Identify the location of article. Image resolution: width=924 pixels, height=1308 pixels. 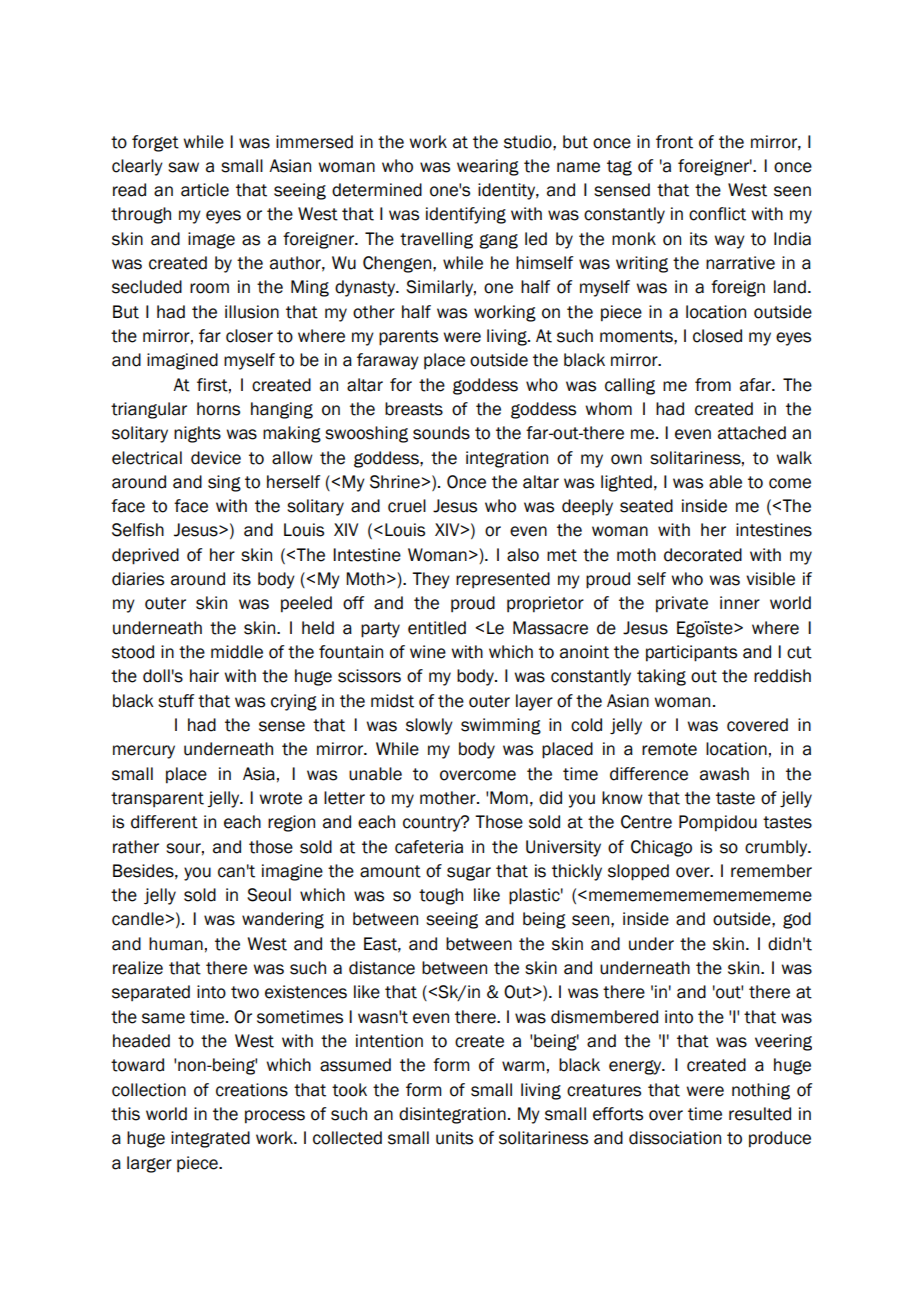
(205, 190).
